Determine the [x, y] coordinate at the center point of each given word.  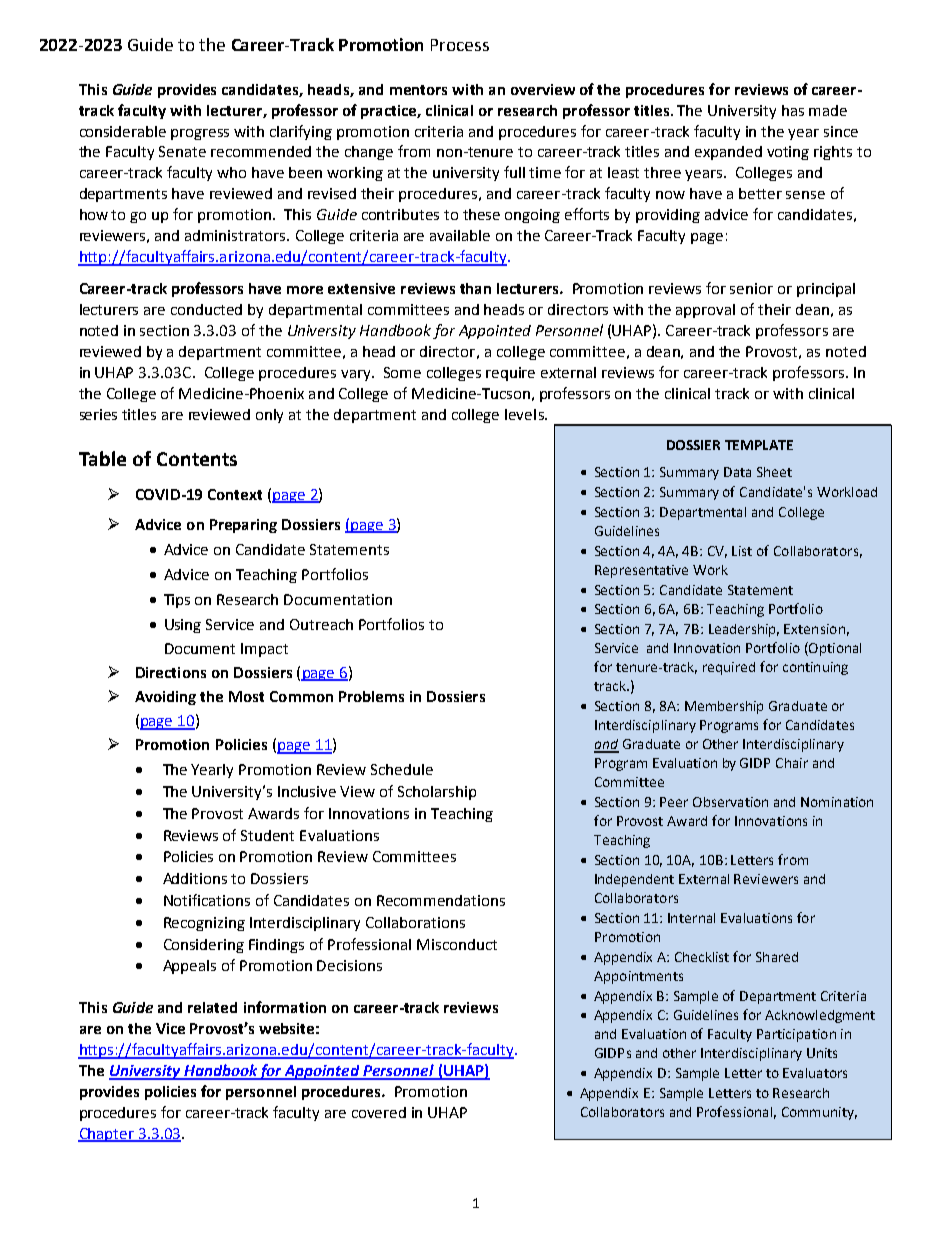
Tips [177, 601]
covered [379, 1112]
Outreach [321, 624]
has [793, 110]
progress [200, 134]
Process [460, 45]
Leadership [744, 630]
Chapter [107, 1135]
